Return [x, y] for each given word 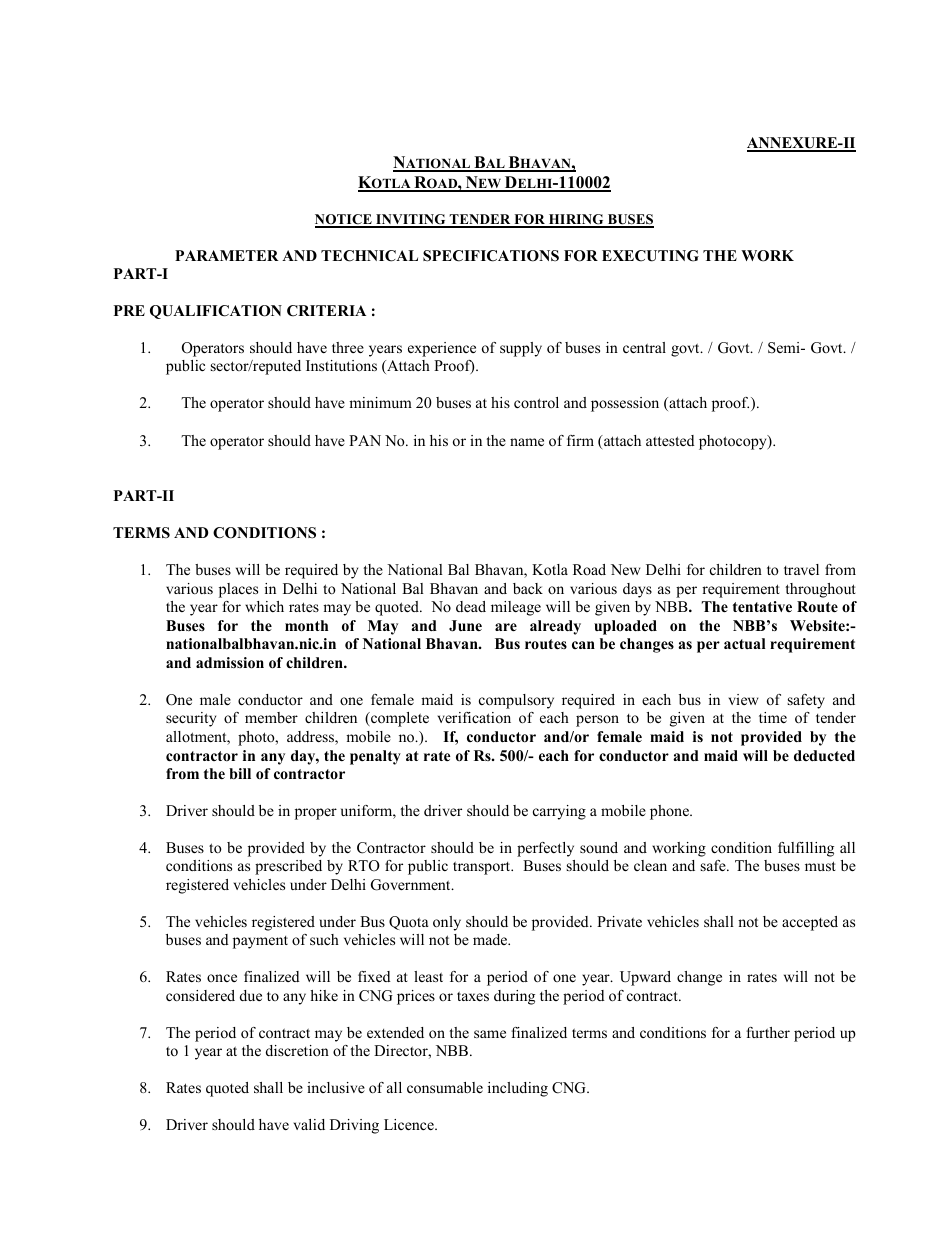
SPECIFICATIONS [491, 256]
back [528, 588]
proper [316, 814]
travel [801, 569]
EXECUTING [650, 256]
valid [309, 1124]
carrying [559, 812]
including [518, 1089]
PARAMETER [227, 255]
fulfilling [806, 849]
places [238, 590]
